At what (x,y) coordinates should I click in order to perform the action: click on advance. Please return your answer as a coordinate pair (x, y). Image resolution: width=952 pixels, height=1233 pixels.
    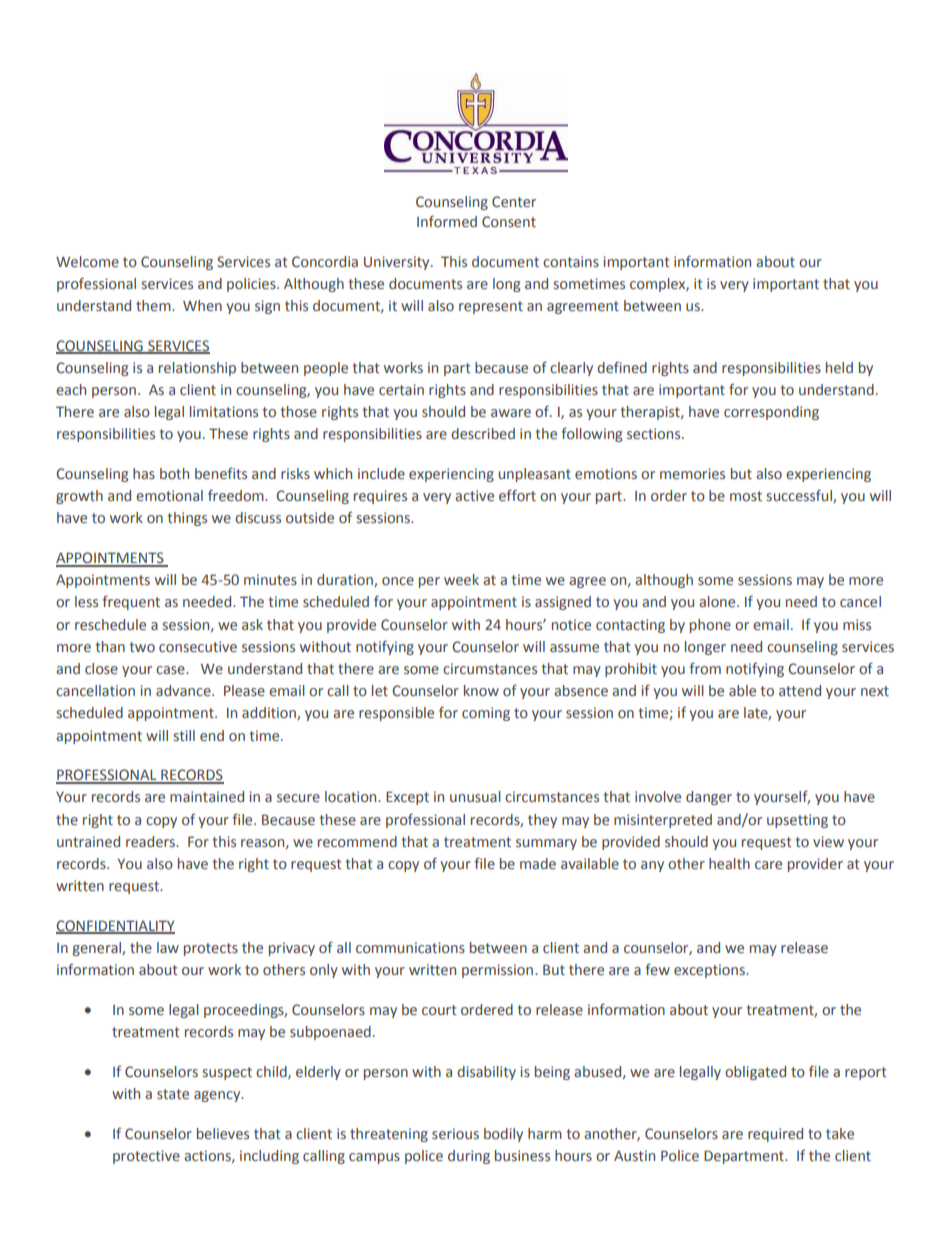
    Looking at the image, I should click on (184, 690).
